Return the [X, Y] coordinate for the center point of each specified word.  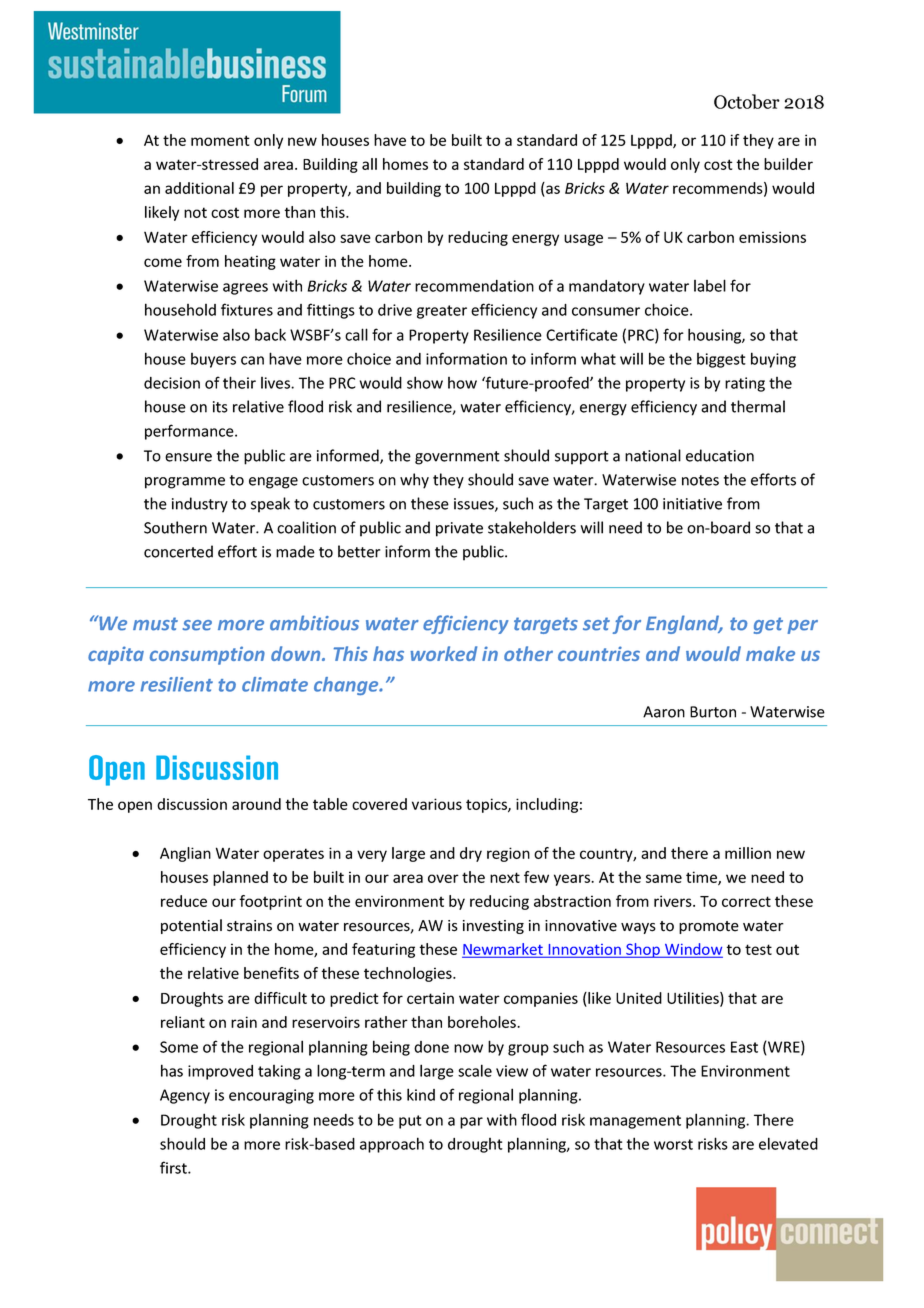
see [197, 625]
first [174, 1167]
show [425, 382]
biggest [721, 360]
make [770, 653]
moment [220, 140]
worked [443, 653]
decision [172, 383]
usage [583, 240]
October [747, 101]
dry [471, 854]
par [471, 1123]
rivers [674, 901]
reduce [184, 901]
